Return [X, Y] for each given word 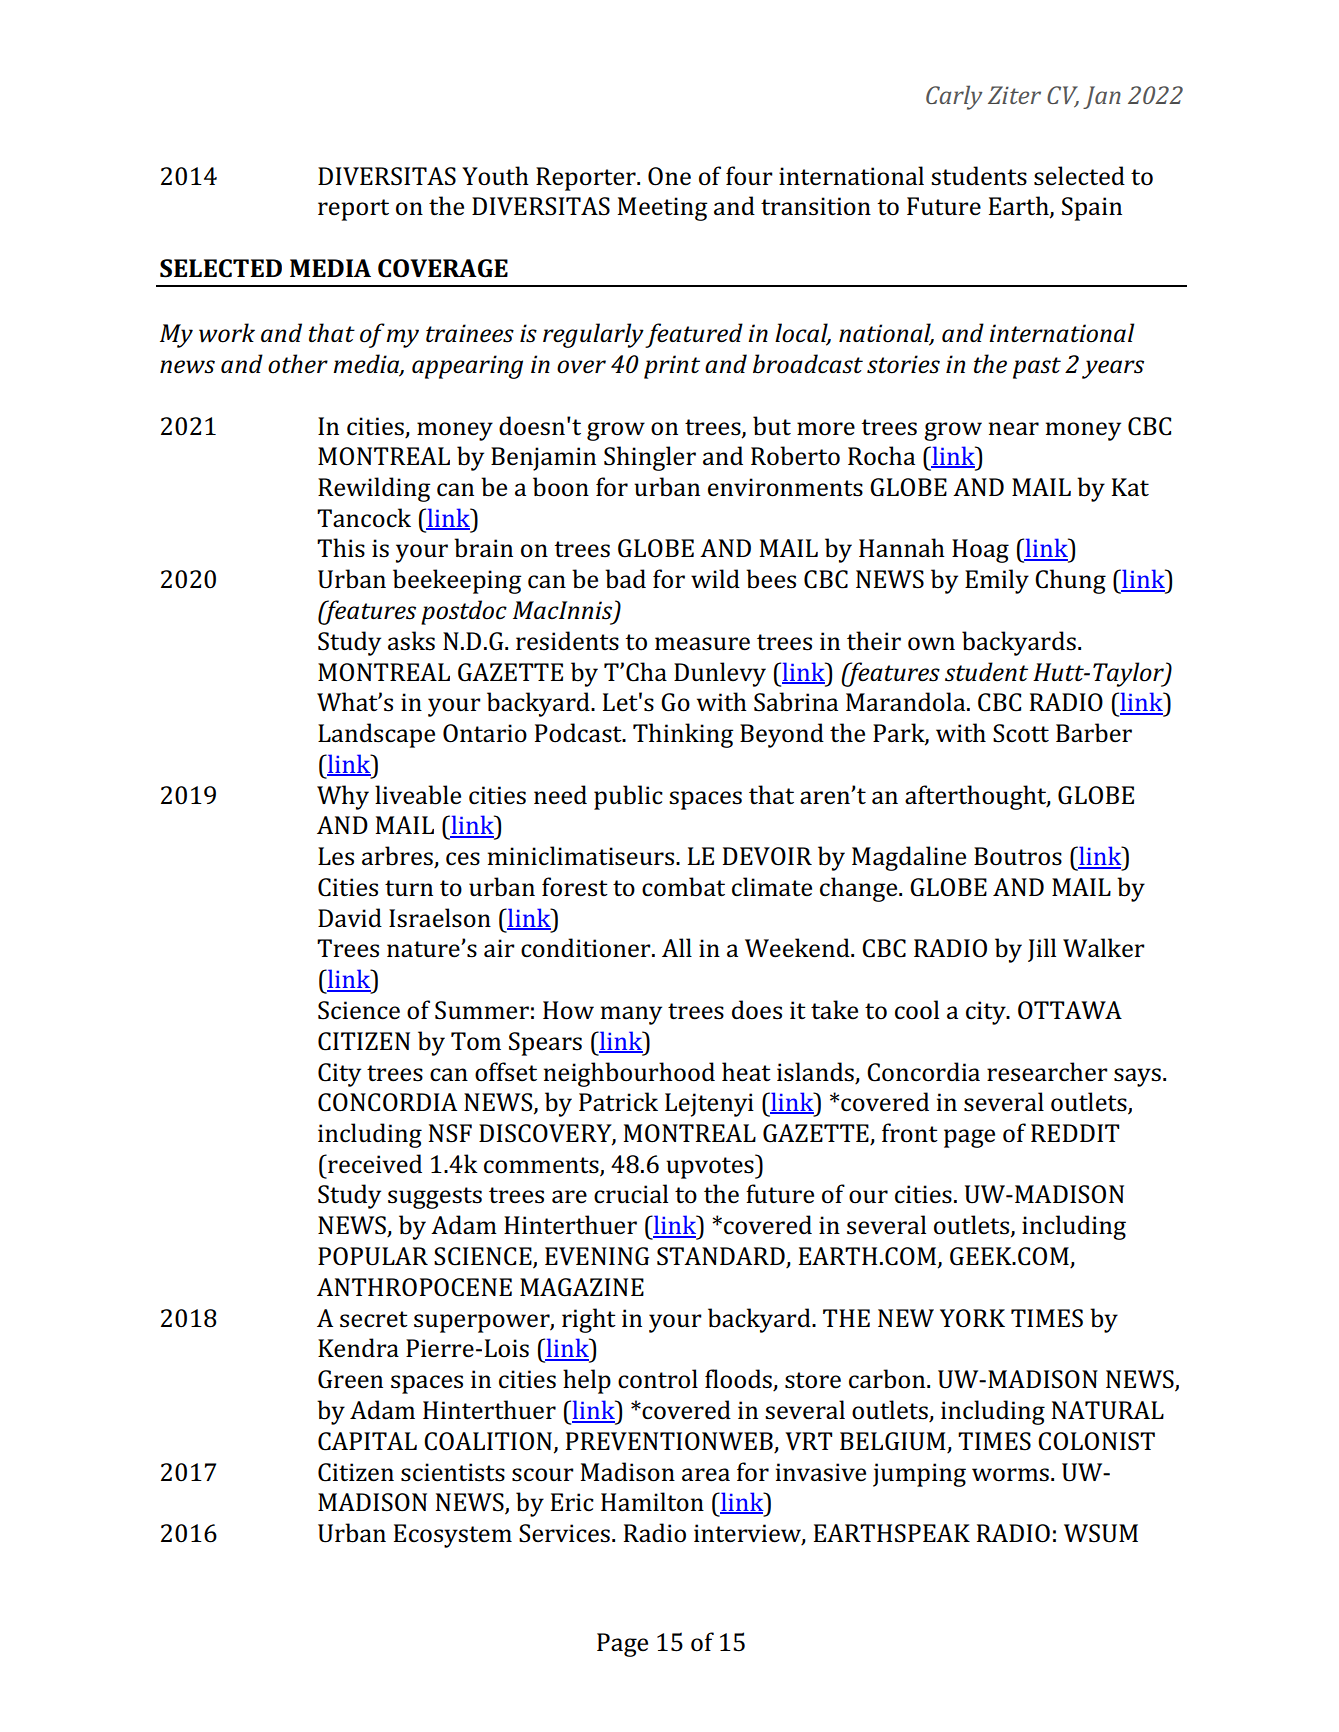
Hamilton [652, 1502]
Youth [495, 176]
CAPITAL [367, 1441]
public [628, 797]
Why [343, 797]
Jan [1102, 97]
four [749, 176]
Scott [1021, 733]
